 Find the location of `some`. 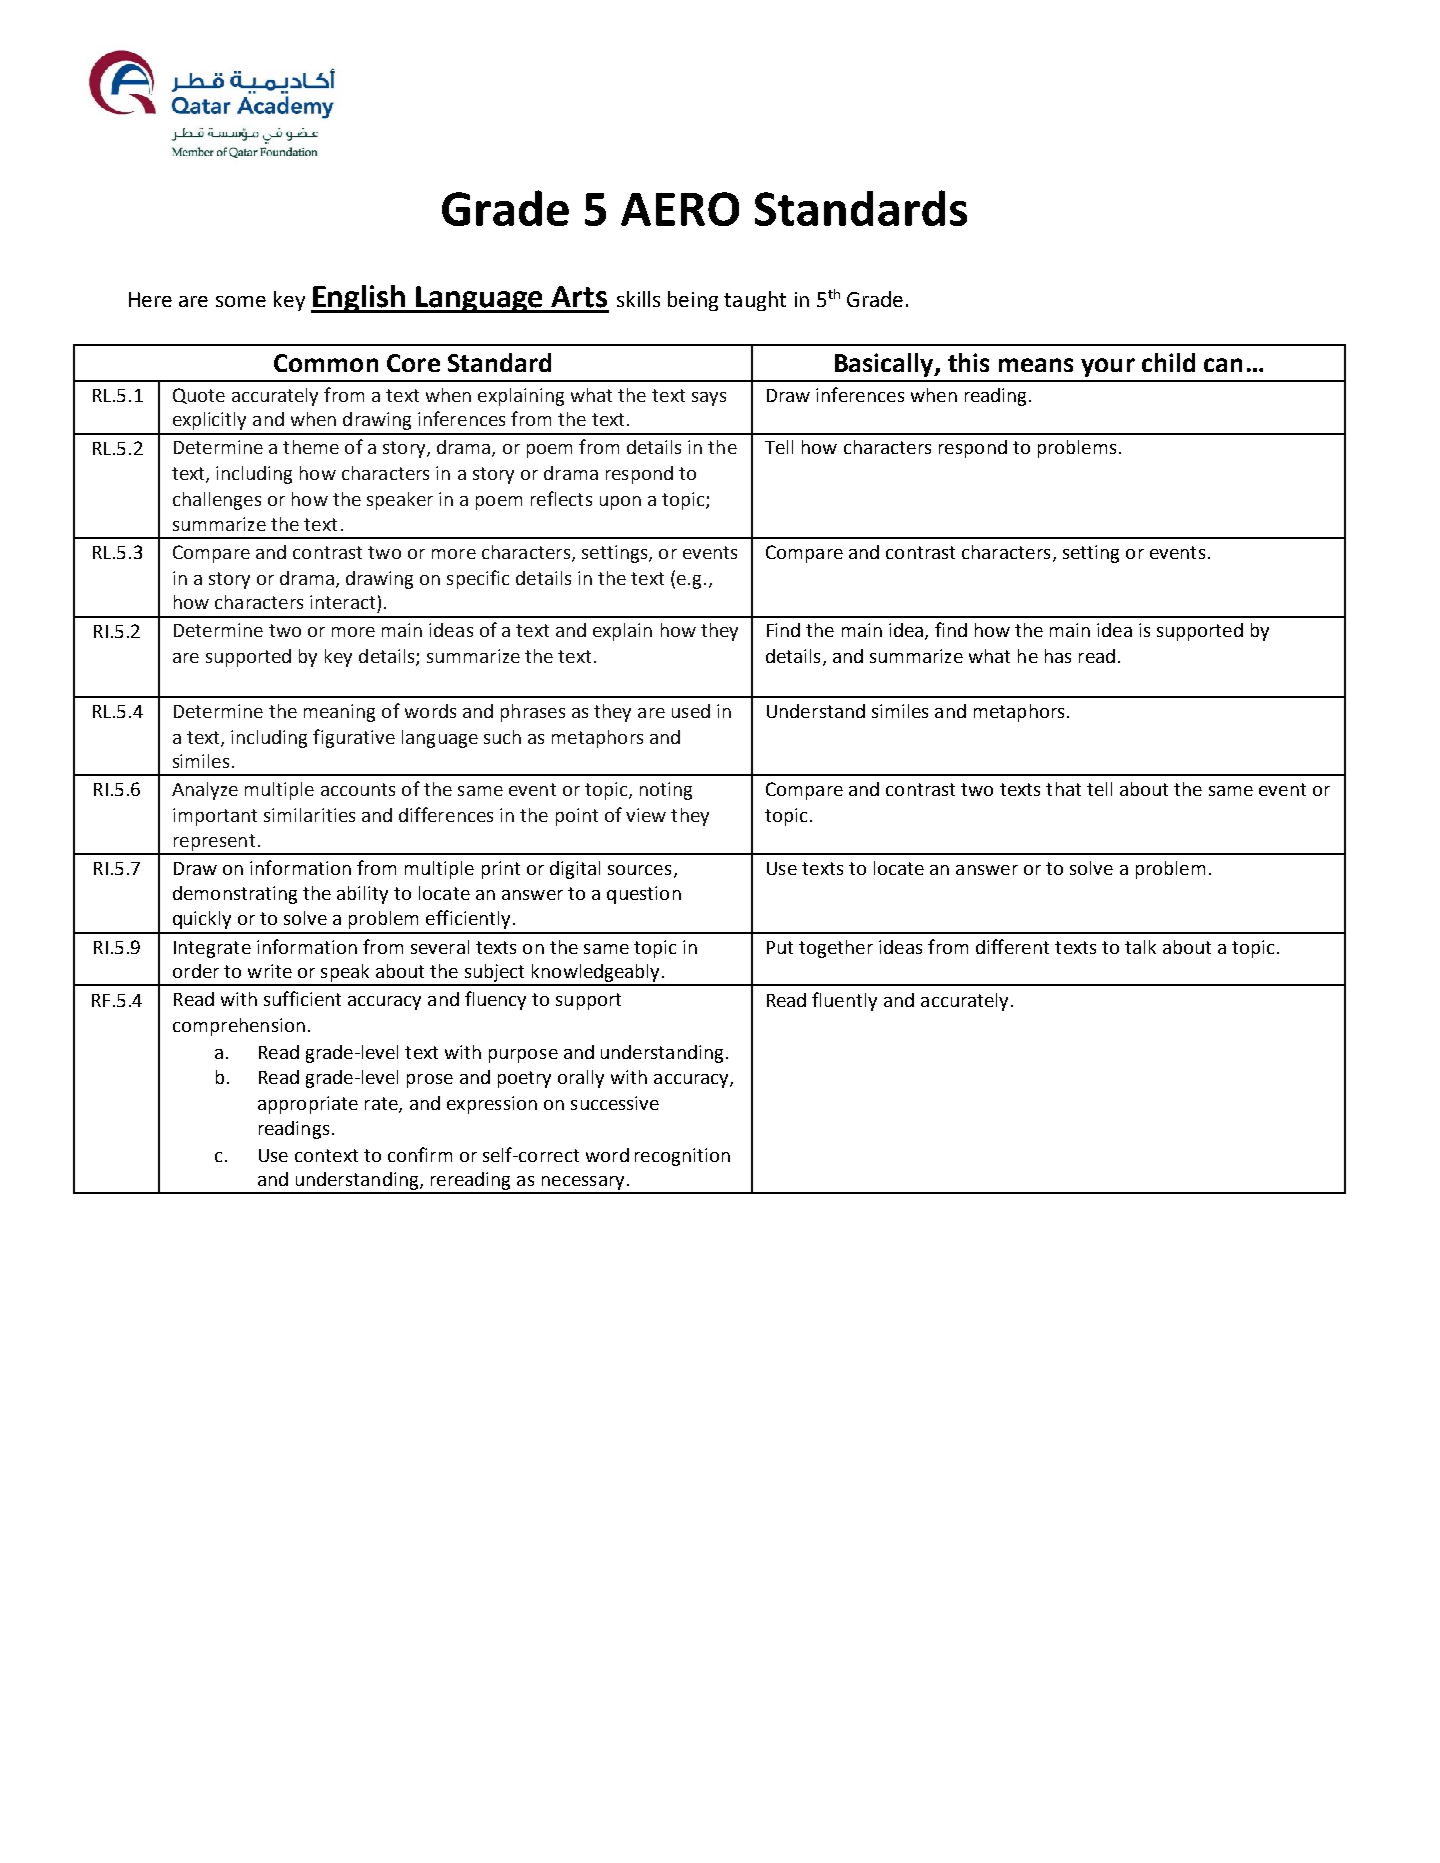

some is located at coordinates (241, 301).
